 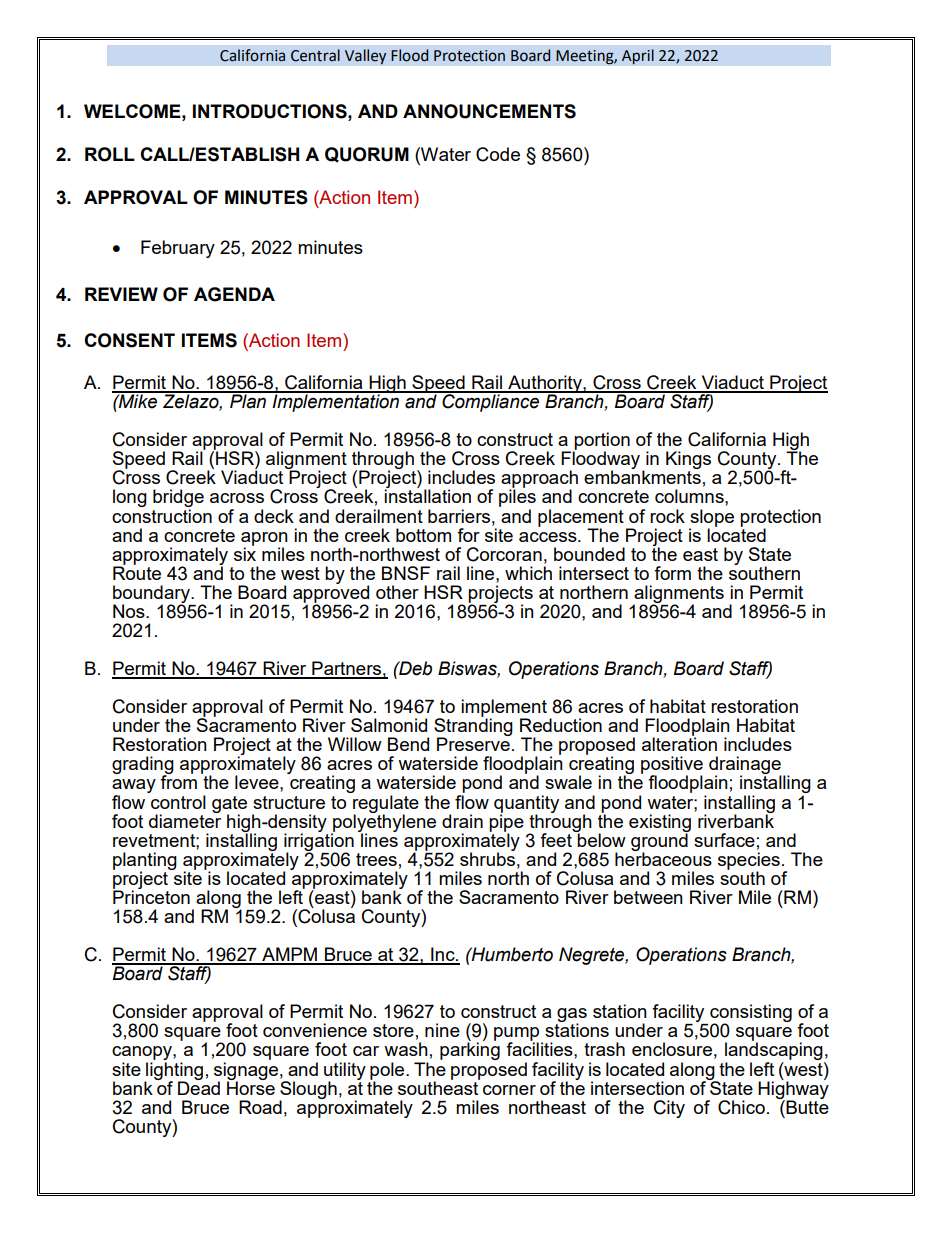 I want to click on parking, so click(x=470, y=1051).
